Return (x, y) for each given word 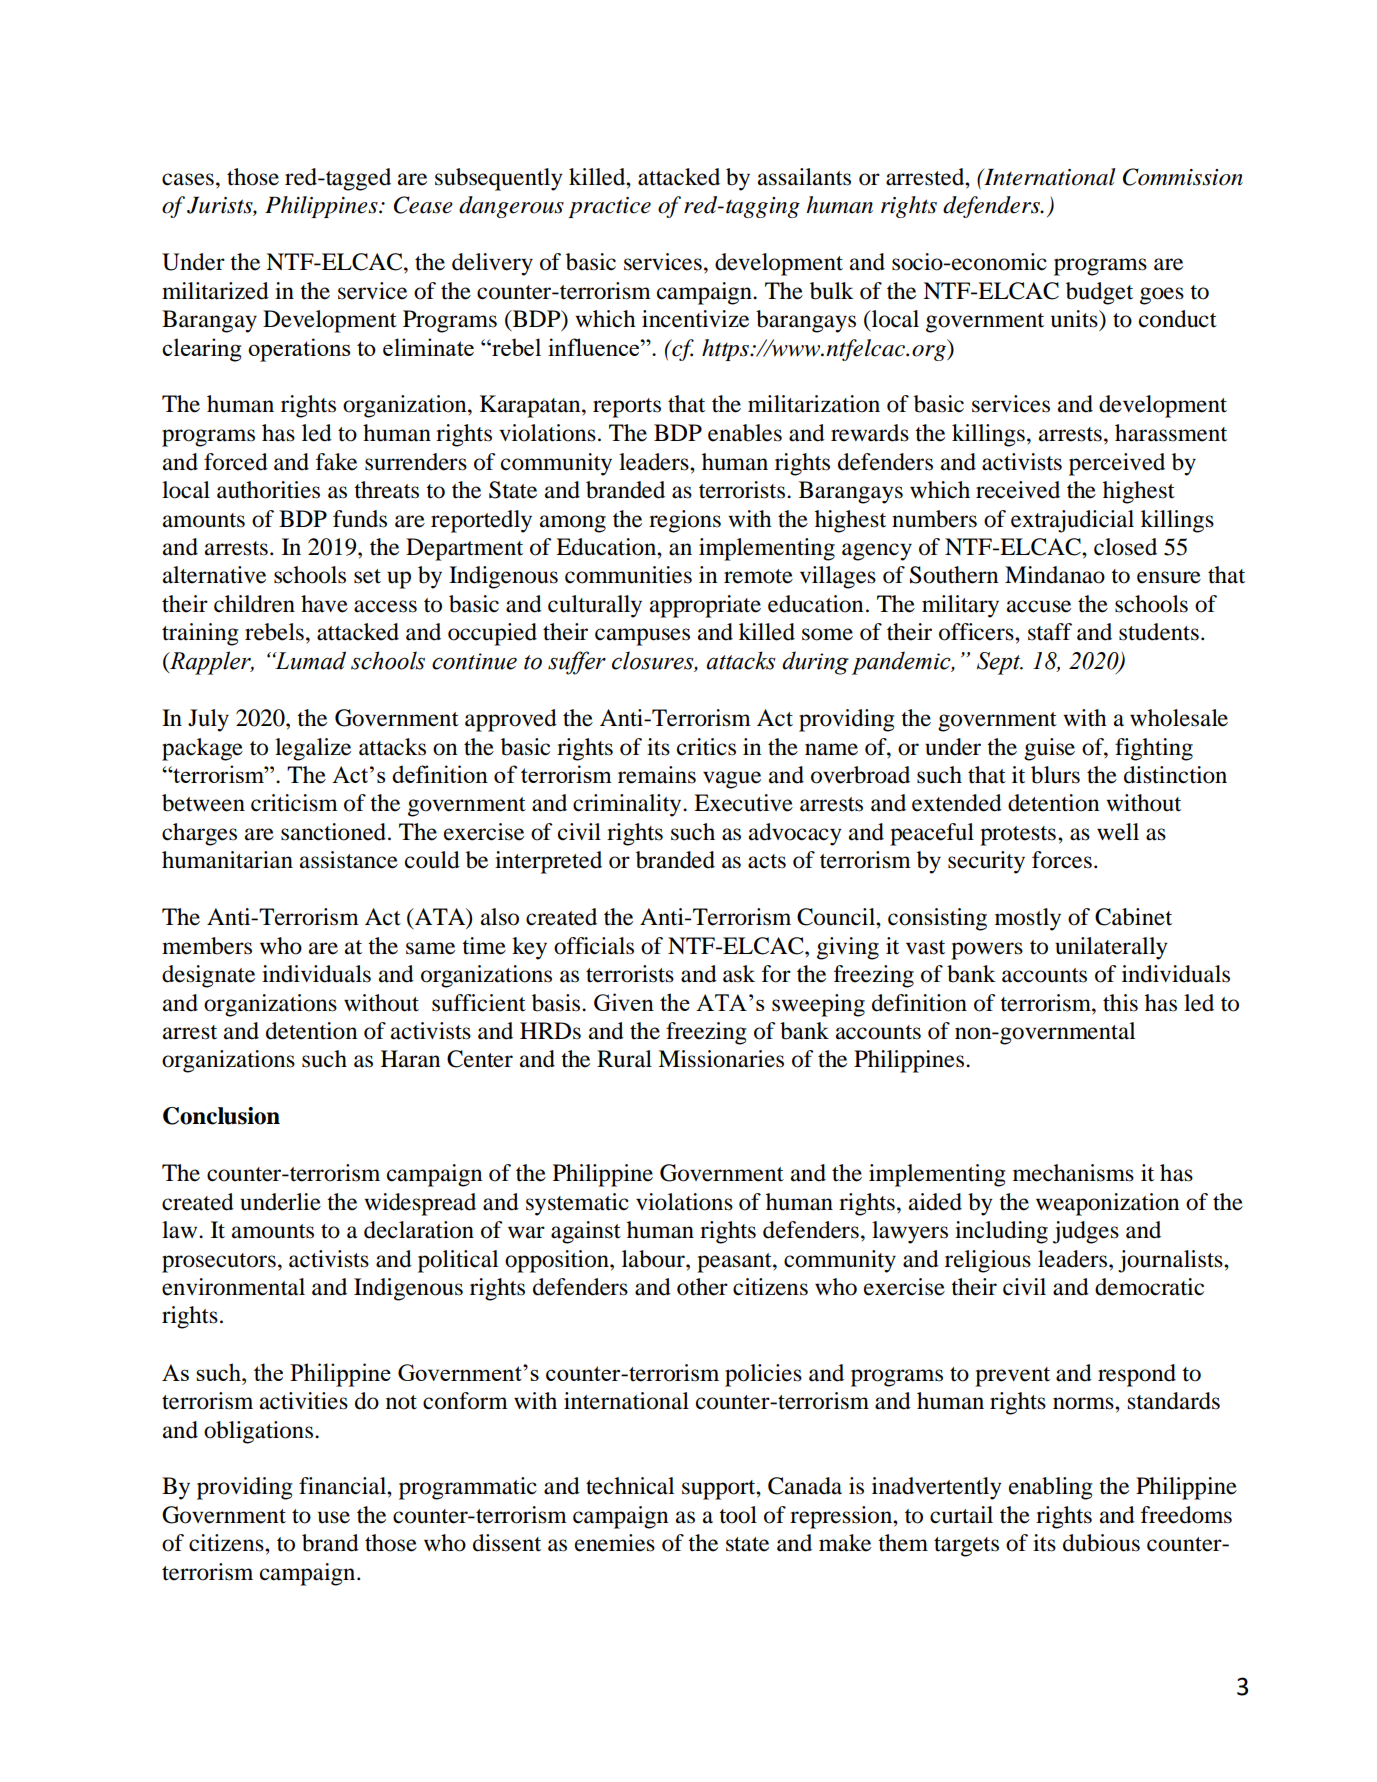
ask (739, 974)
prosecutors (219, 1263)
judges (1086, 1232)
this (1120, 1003)
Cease (423, 205)
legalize (313, 749)
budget (1099, 293)
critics (706, 747)
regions (685, 521)
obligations (260, 1432)
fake (336, 462)
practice (609, 207)
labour (654, 1259)
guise (1049, 749)
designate (208, 976)
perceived (1117, 464)
